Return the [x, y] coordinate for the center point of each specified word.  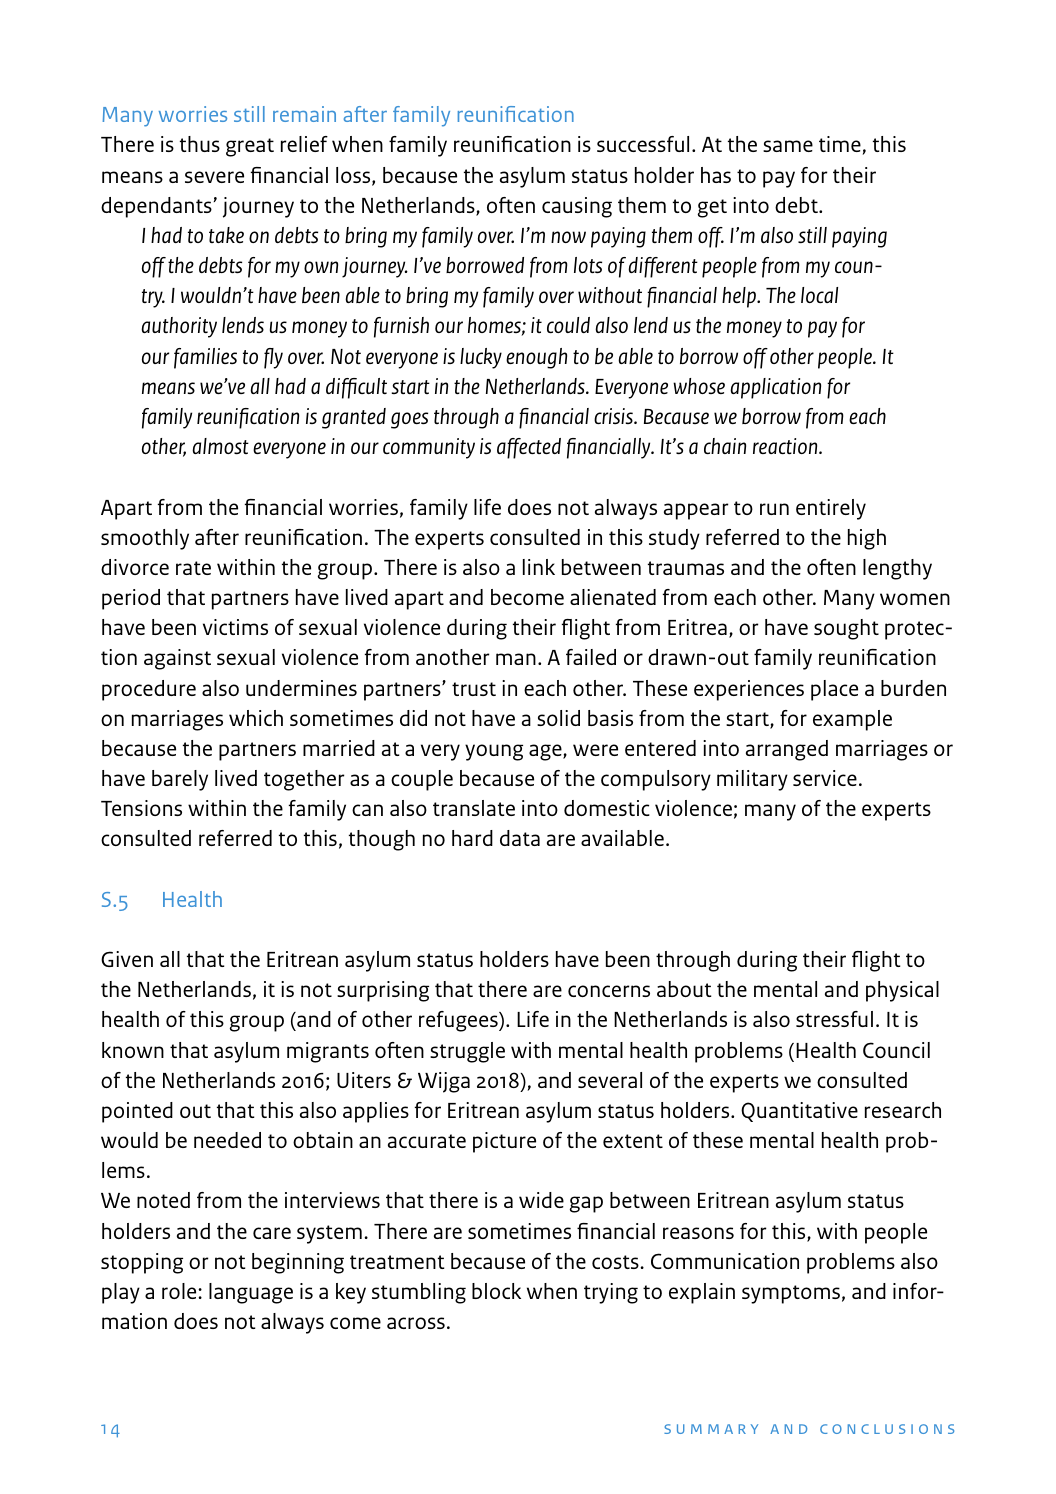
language [251, 1293]
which [256, 718]
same [788, 146]
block [496, 1291]
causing [577, 207]
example [852, 720]
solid [558, 718]
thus [200, 144]
